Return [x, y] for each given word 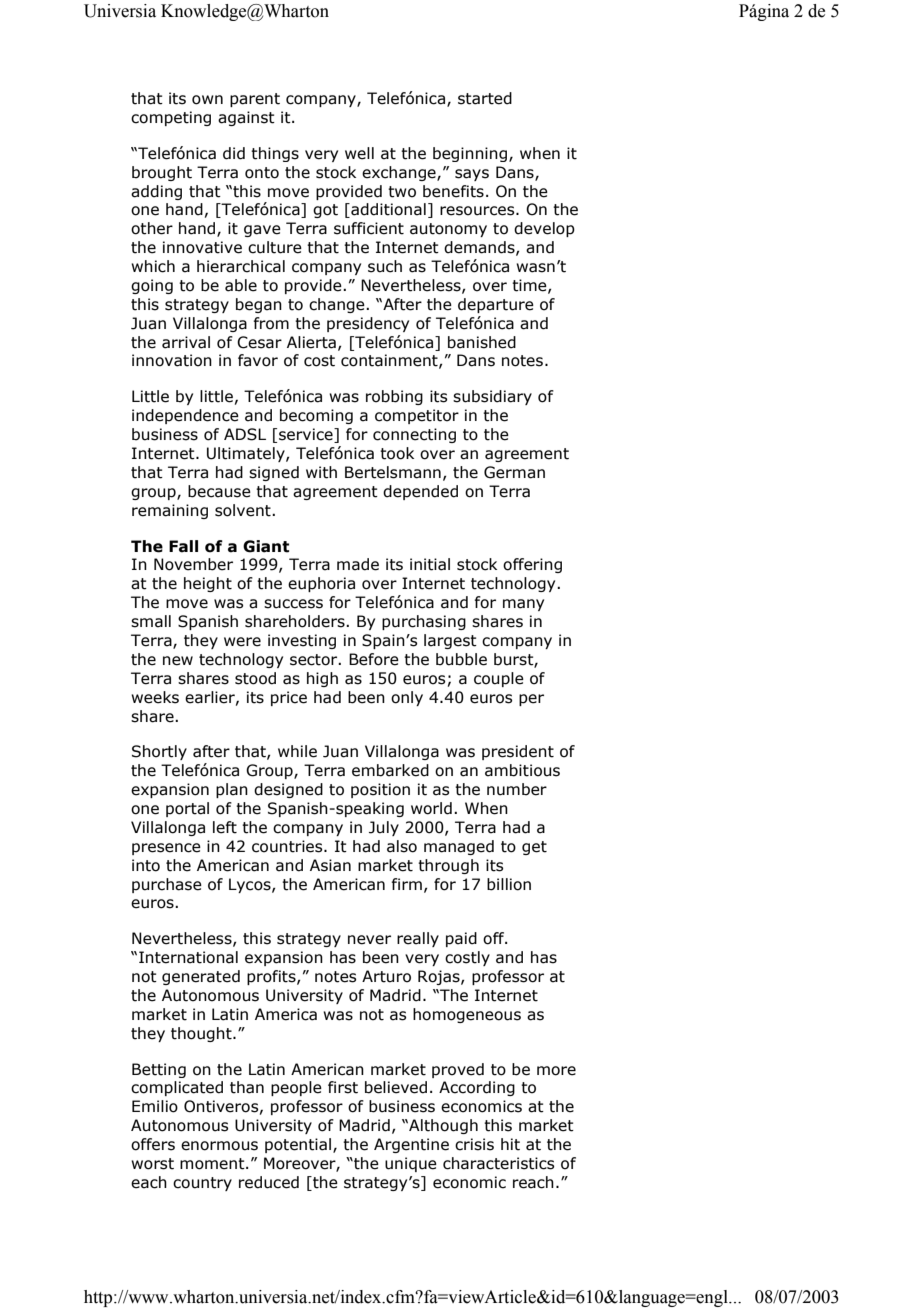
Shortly [159, 752]
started [485, 98]
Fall [183, 546]
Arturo [386, 976]
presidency [368, 324]
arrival [186, 342]
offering [532, 565]
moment [213, 1164]
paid [461, 939]
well [359, 153]
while [297, 751]
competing [171, 118]
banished [482, 342]
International [188, 957]
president [518, 752]
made [358, 564]
